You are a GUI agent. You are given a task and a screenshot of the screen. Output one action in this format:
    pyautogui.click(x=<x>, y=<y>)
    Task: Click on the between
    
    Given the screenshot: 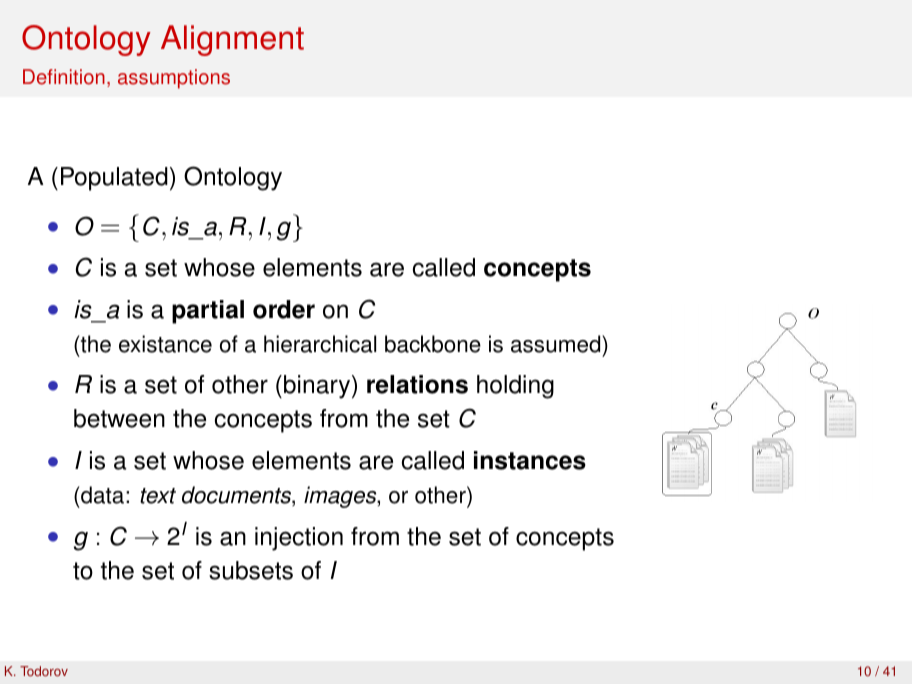 What is the action you would take?
    pyautogui.click(x=119, y=418)
